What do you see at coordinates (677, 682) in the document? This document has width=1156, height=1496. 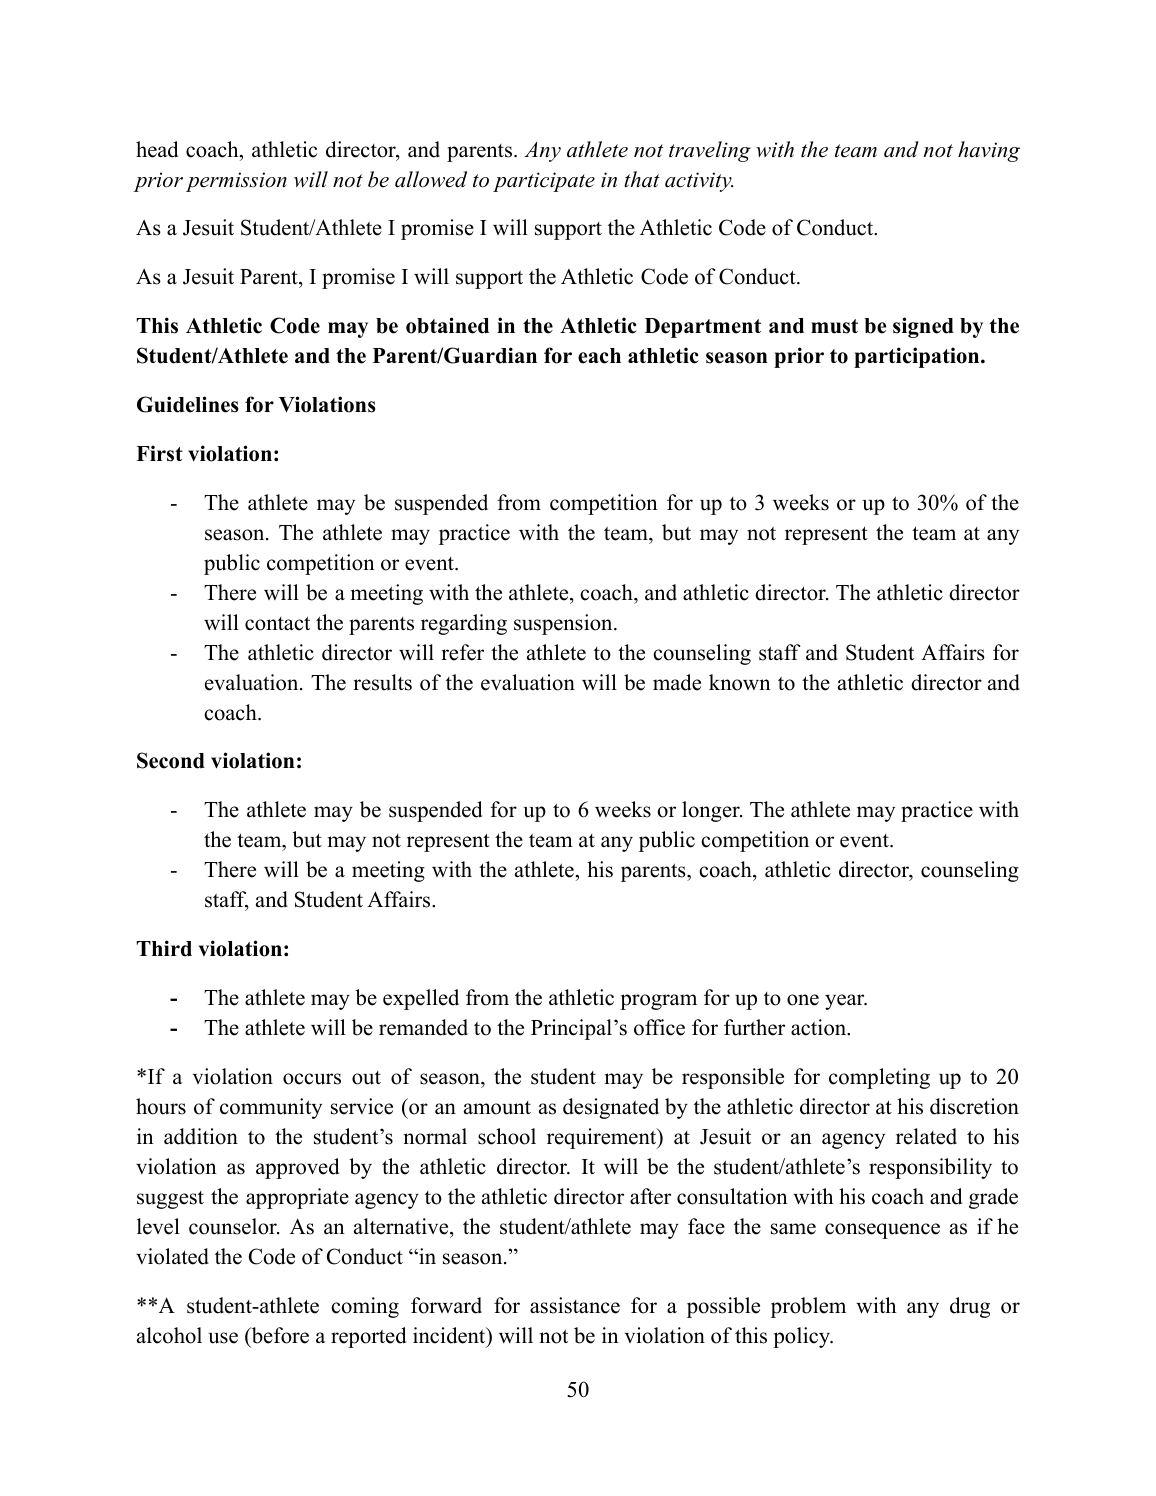 I see `made` at bounding box center [677, 682].
